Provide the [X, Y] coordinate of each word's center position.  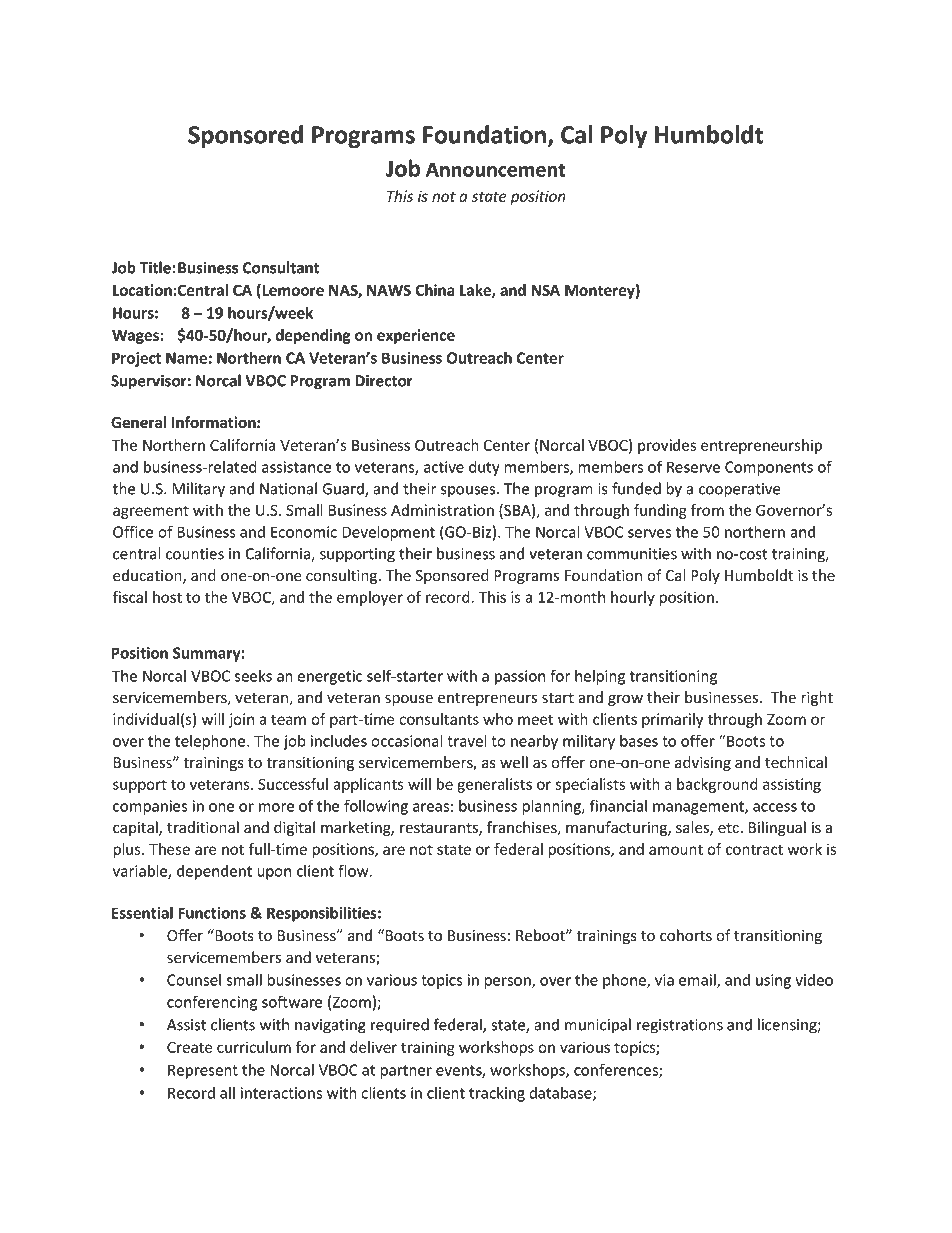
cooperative [740, 490]
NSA [545, 290]
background [717, 785]
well [514, 762]
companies [150, 807]
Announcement [496, 169]
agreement [151, 512]
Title [156, 267]
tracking [497, 1094]
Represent [203, 1071]
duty [484, 468]
